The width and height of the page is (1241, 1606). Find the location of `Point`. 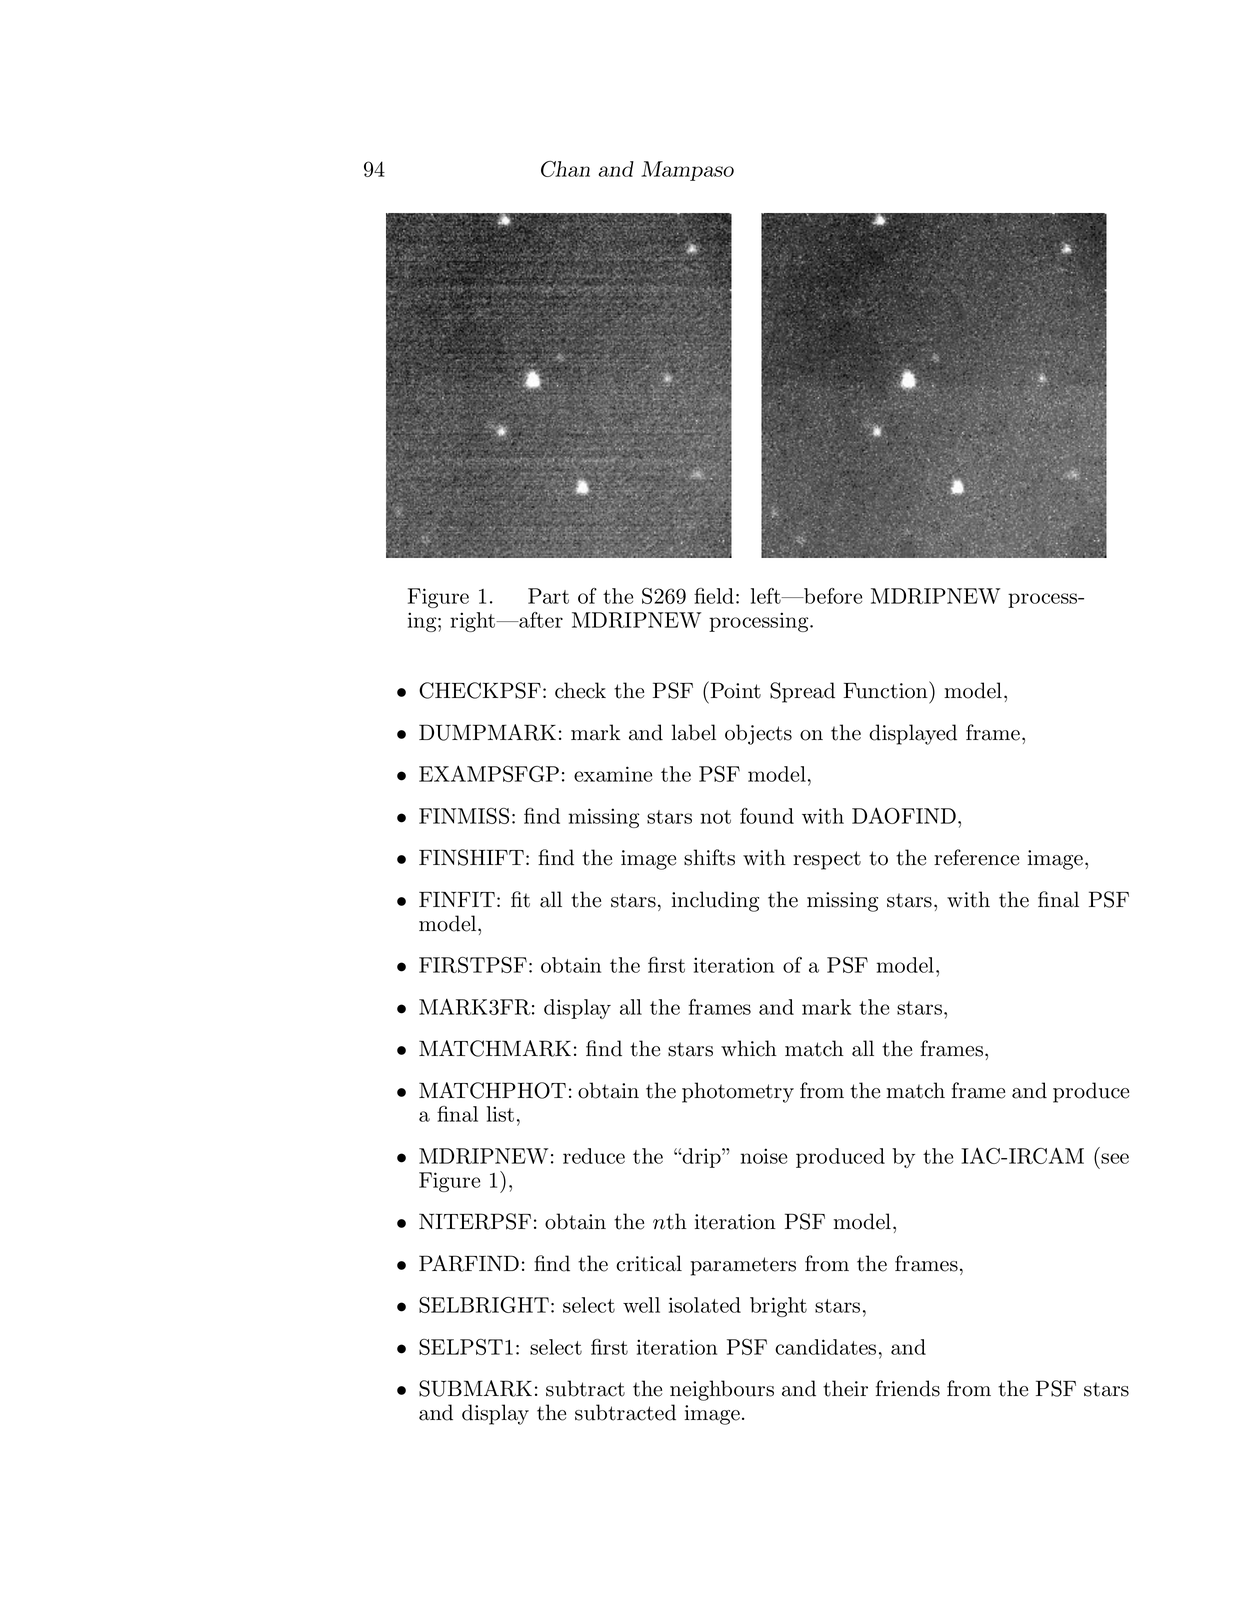

Point is located at coordinates (734, 690).
